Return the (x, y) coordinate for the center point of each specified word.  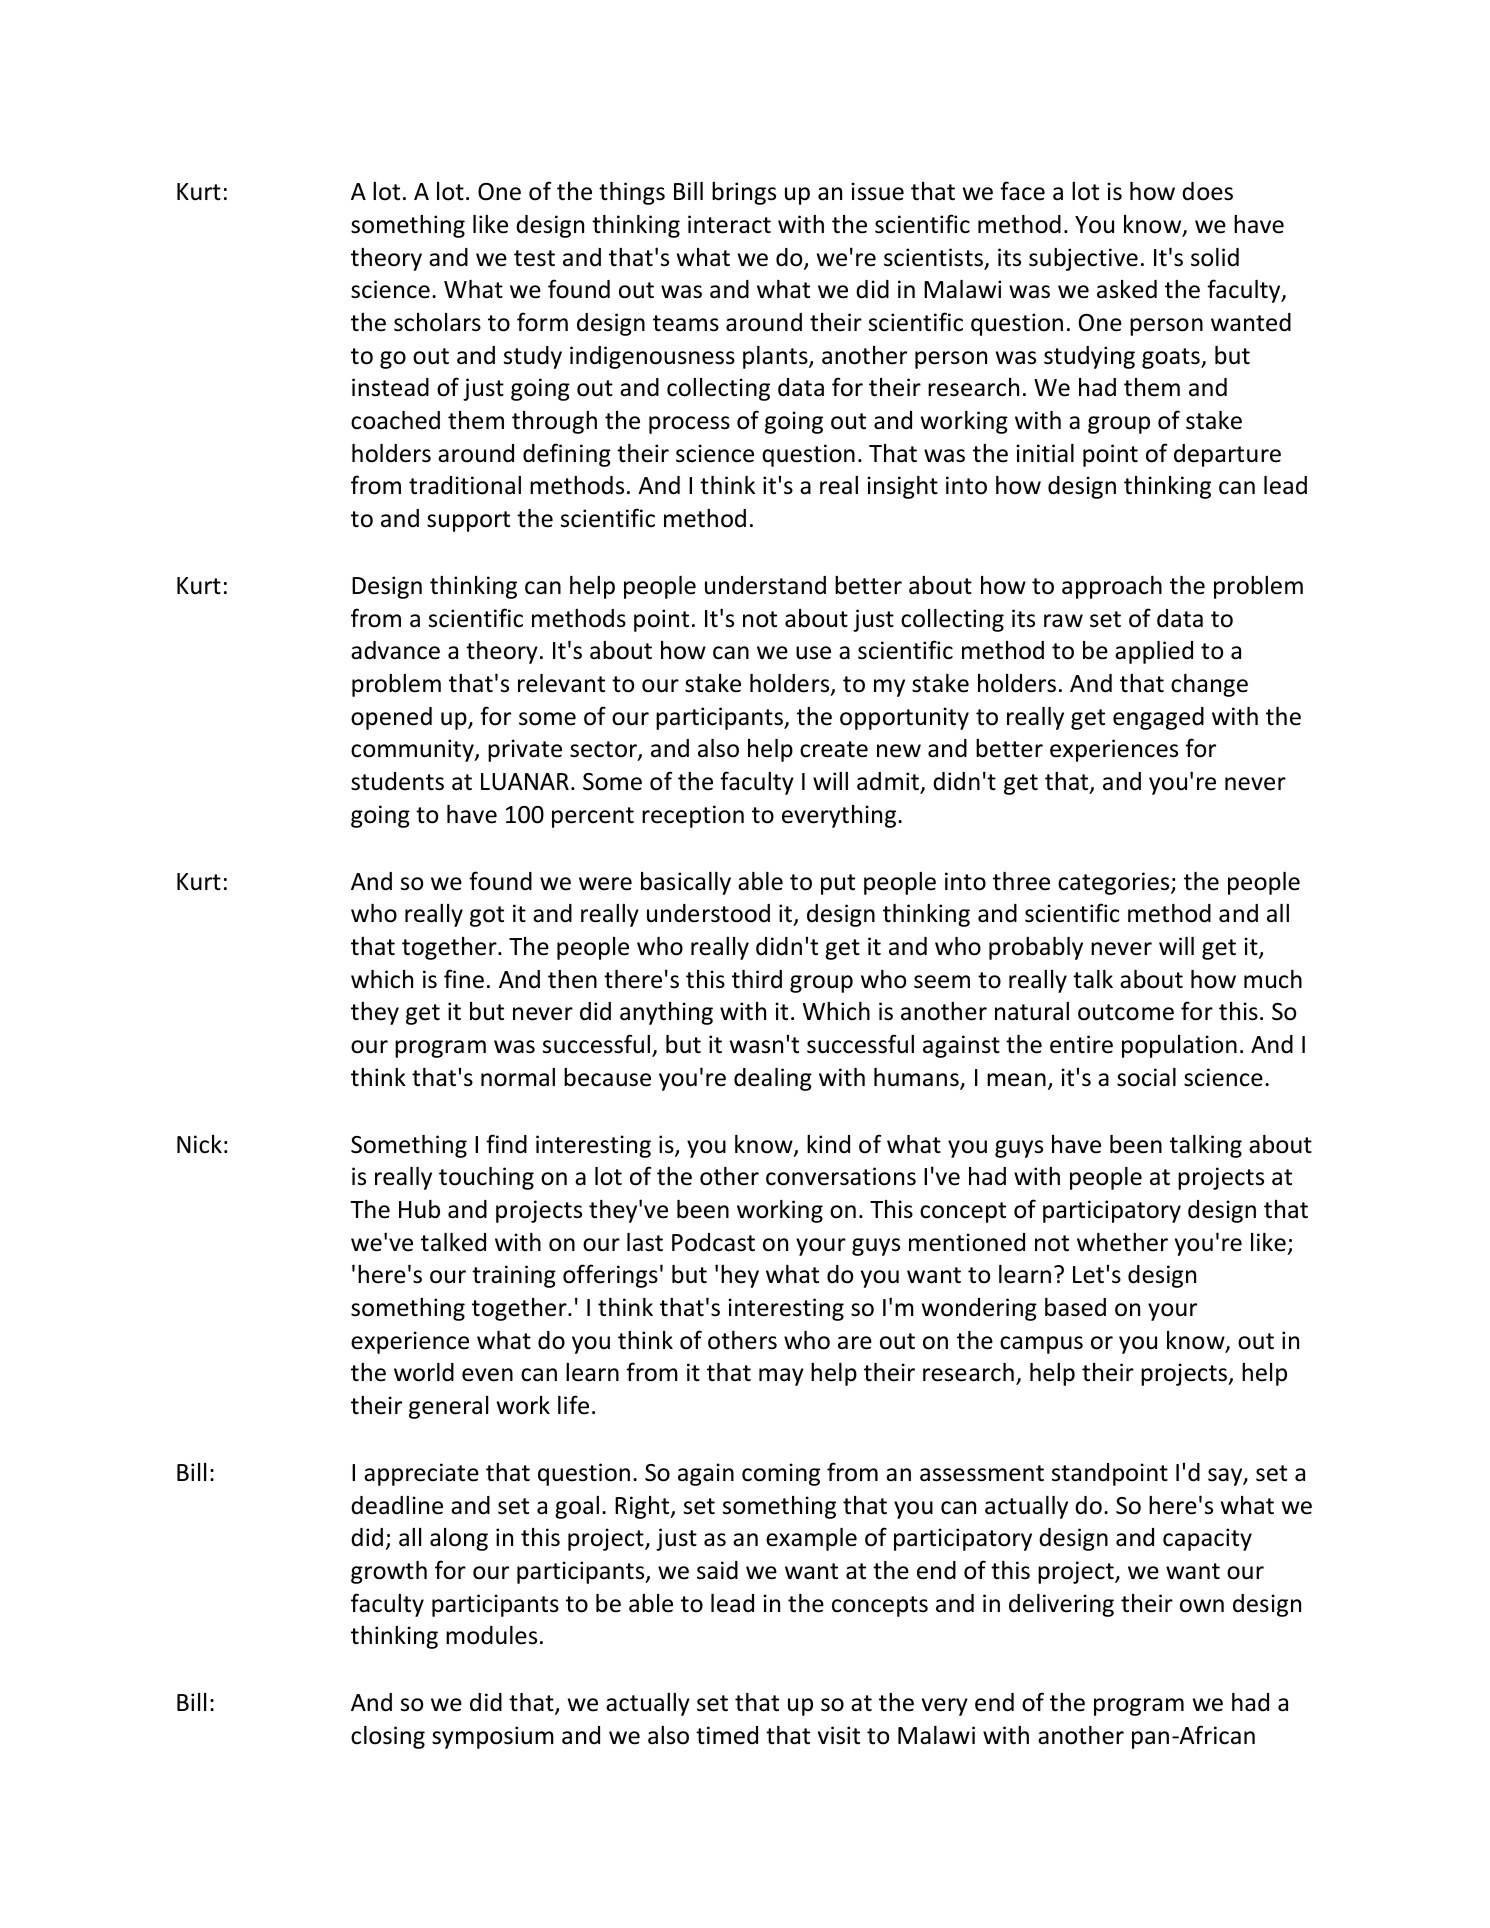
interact (729, 224)
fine (464, 979)
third (757, 979)
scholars (437, 322)
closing (388, 1737)
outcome (1126, 1012)
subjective (1083, 259)
